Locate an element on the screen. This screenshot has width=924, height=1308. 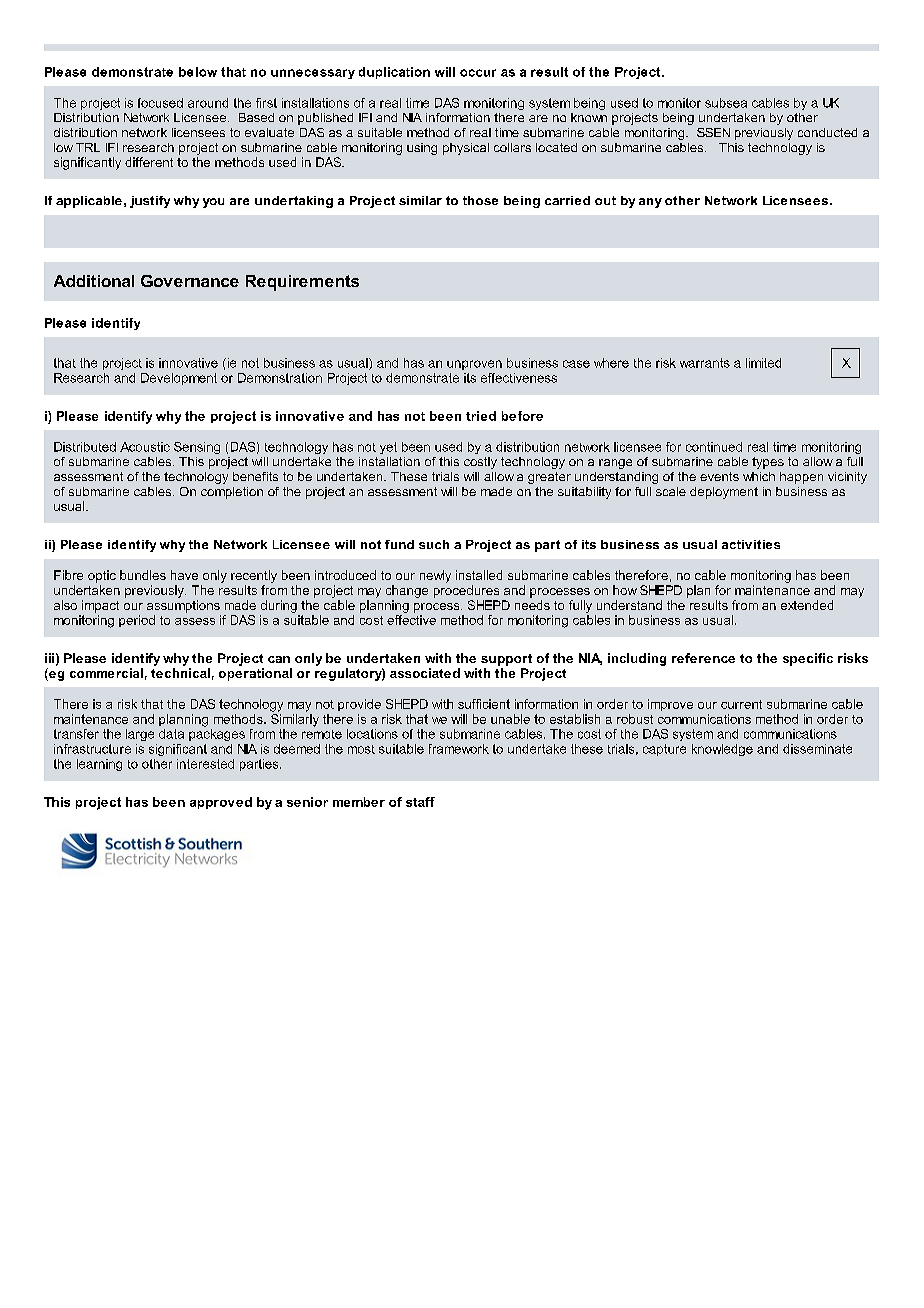
Acoustic is located at coordinates (145, 447).
